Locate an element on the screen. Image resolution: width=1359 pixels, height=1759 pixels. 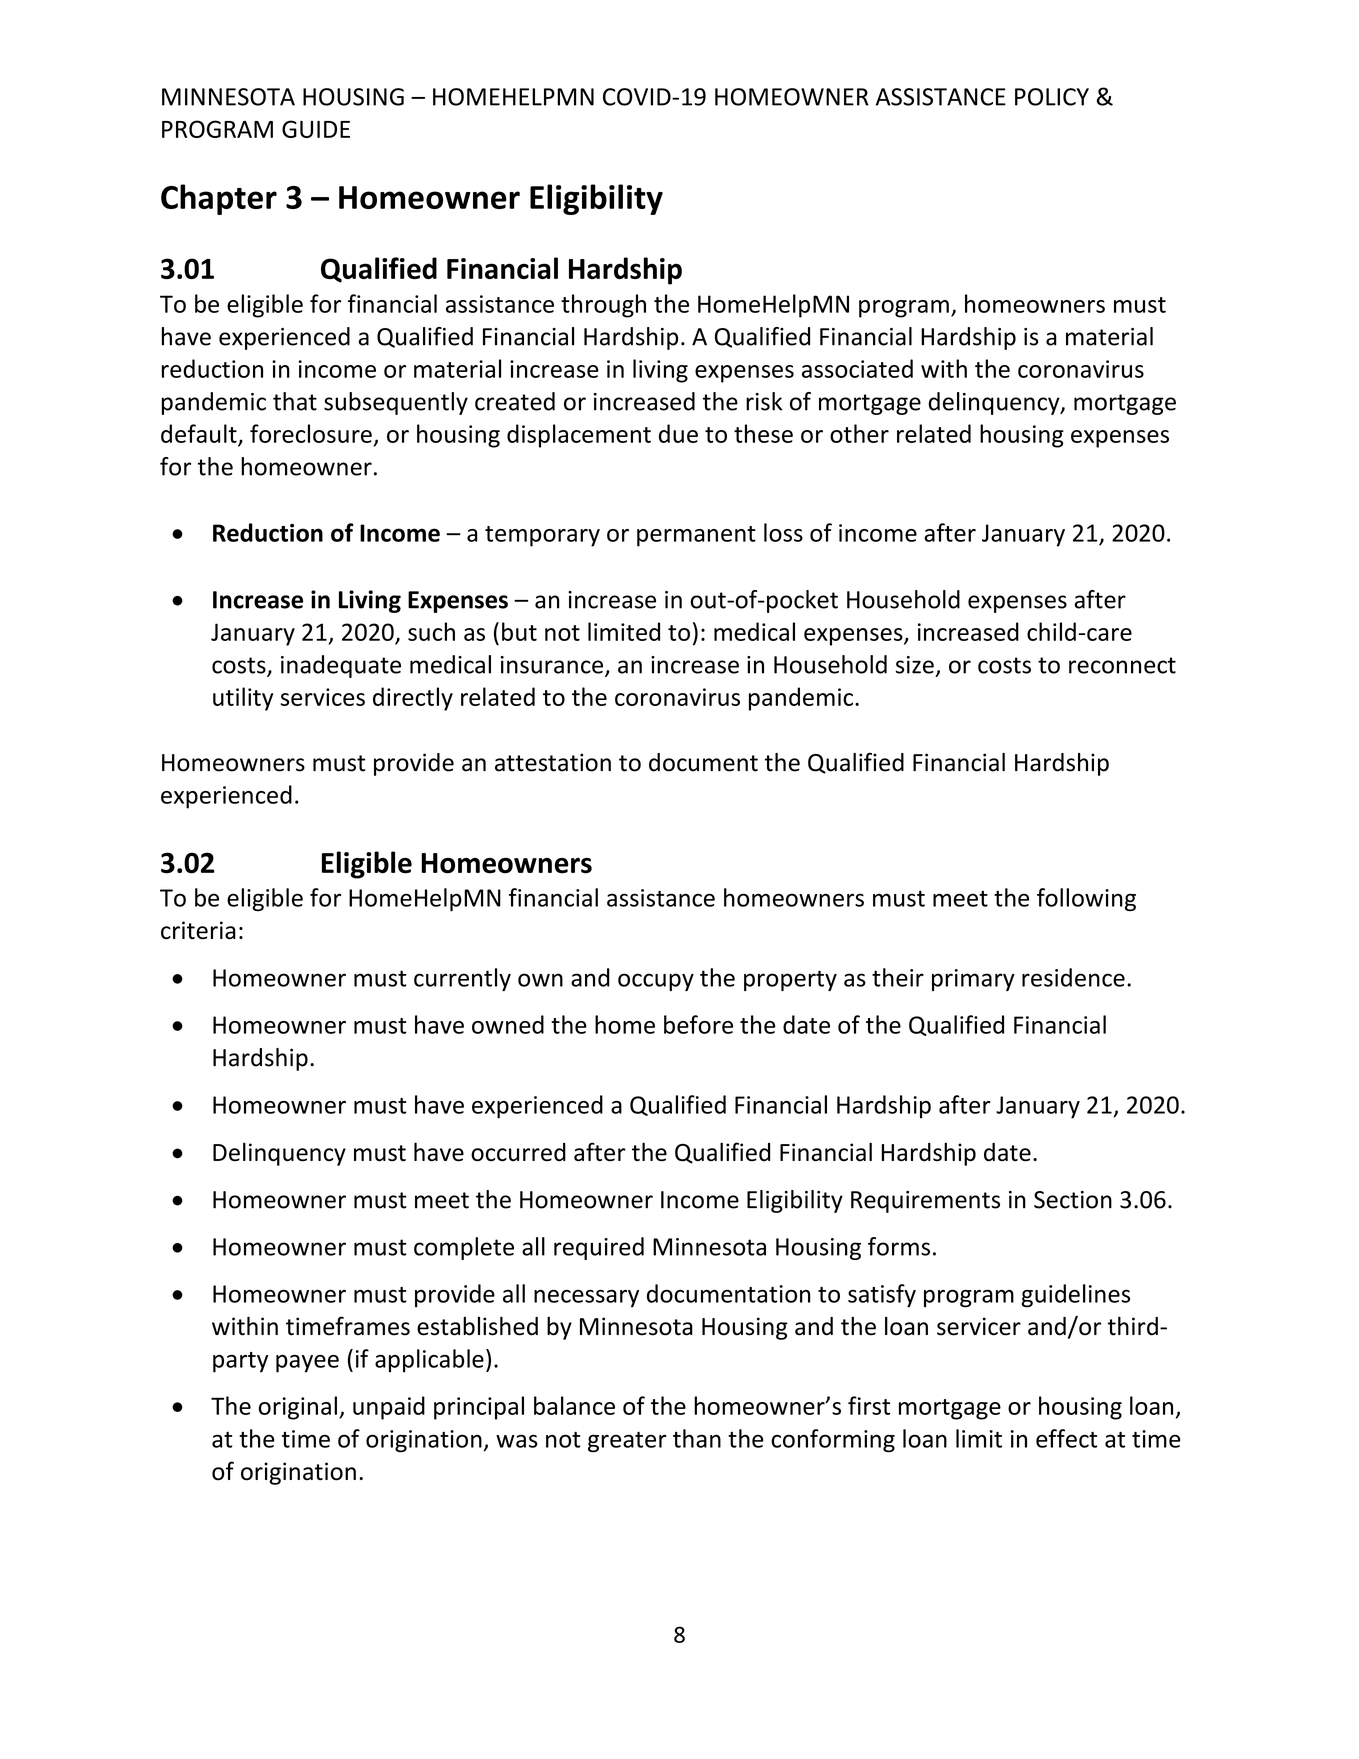
services is located at coordinates (323, 697).
